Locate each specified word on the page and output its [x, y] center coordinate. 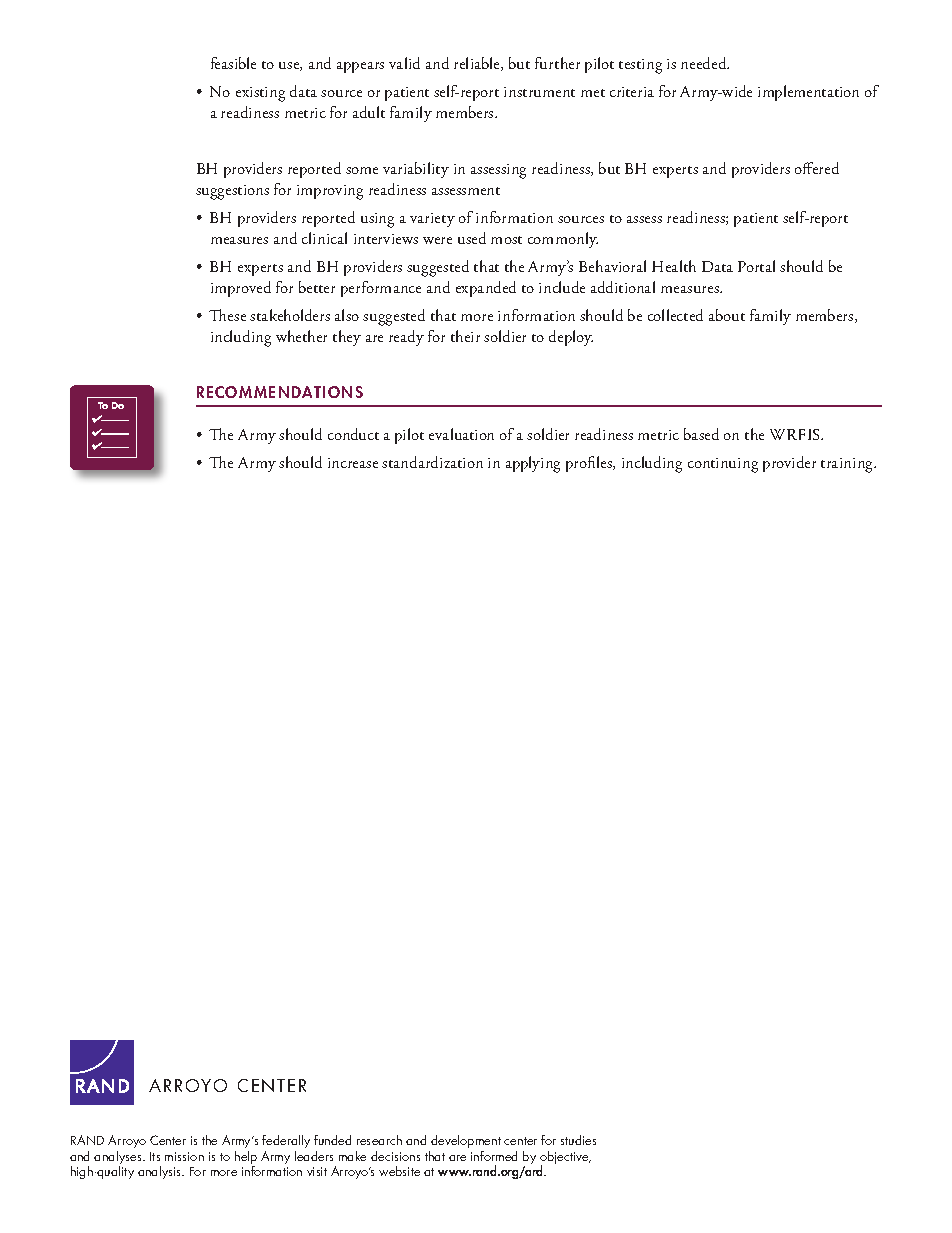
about [727, 315]
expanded [486, 289]
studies [578, 1140]
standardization [432, 462]
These [227, 315]
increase [353, 463]
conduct [353, 434]
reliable [478, 64]
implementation [808, 93]
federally [286, 1143]
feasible [233, 63]
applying [533, 464]
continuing [723, 465]
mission [184, 1156]
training [848, 465]
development [466, 1143]
